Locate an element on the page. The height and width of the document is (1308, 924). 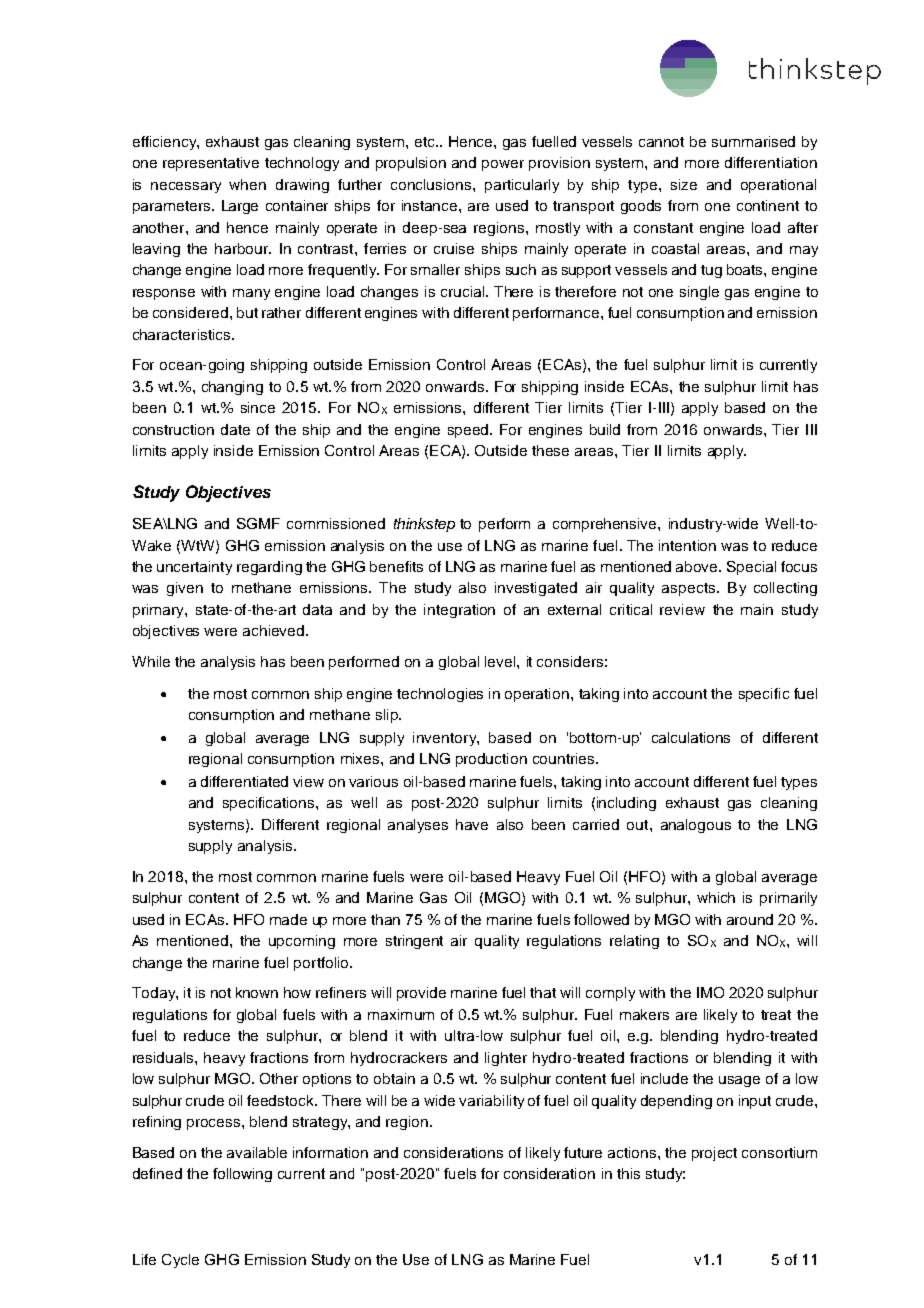
representative is located at coordinates (211, 164).
